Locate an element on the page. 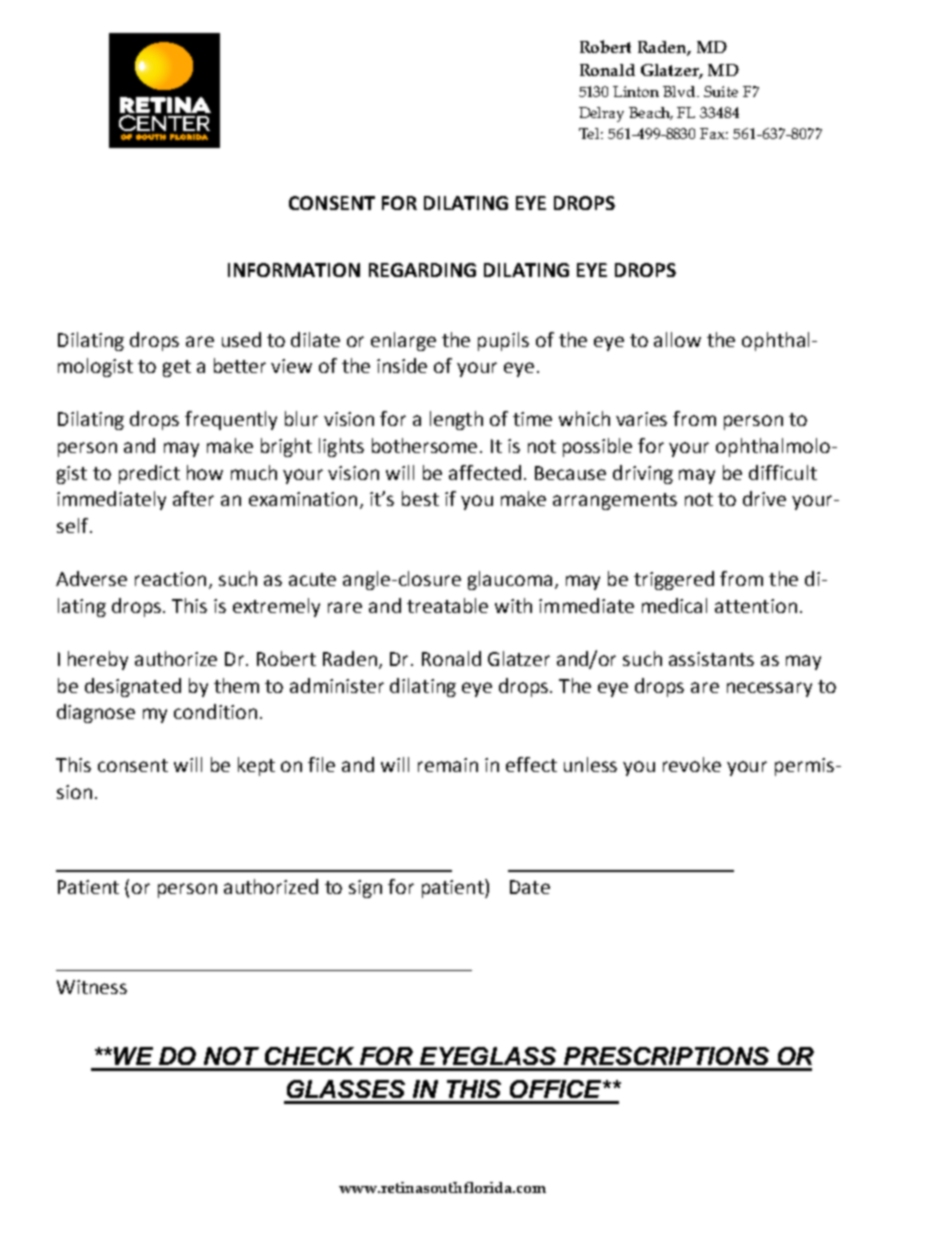  administer is located at coordinates (337, 685).
